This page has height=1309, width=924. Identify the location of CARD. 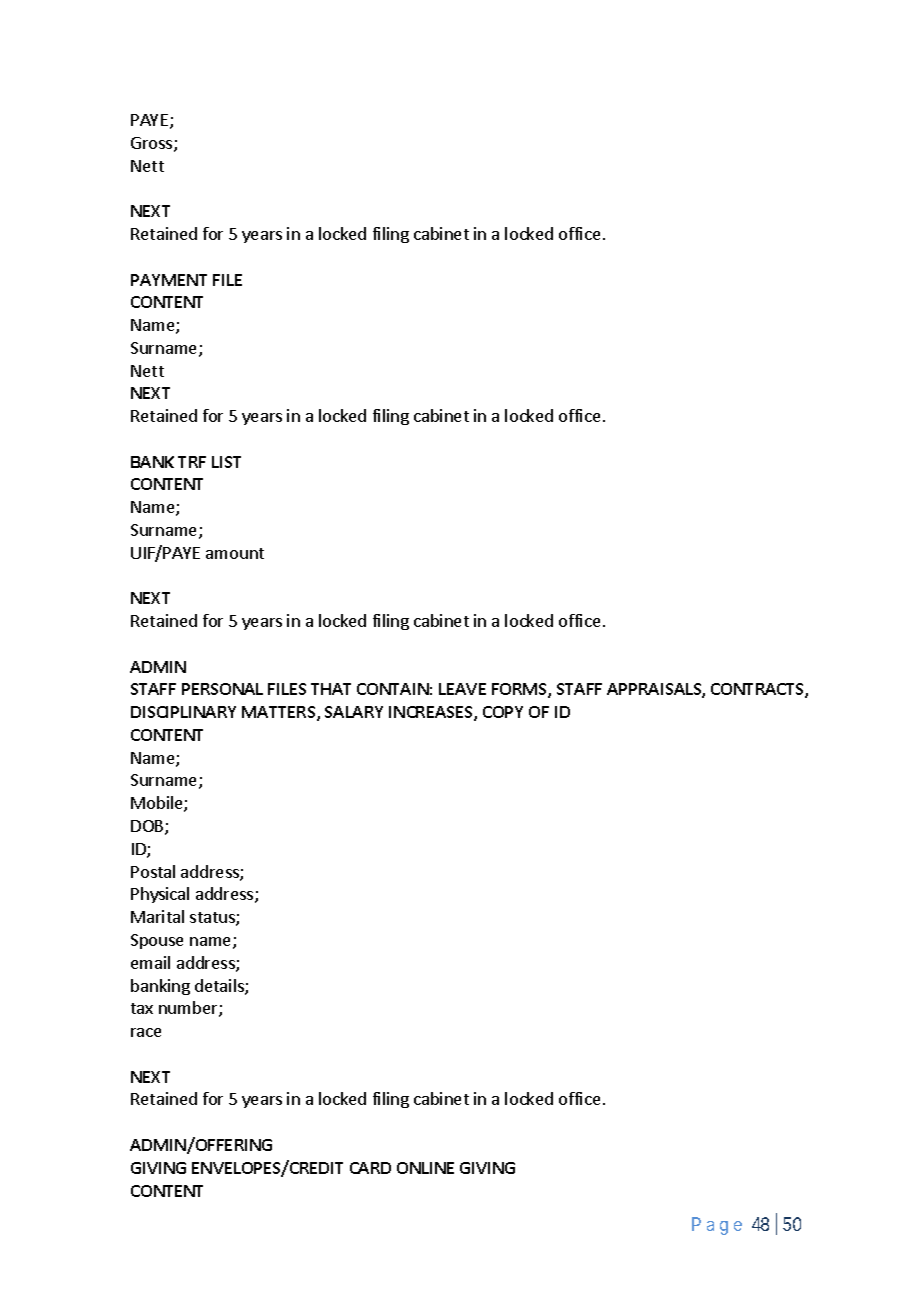
(370, 1168).
